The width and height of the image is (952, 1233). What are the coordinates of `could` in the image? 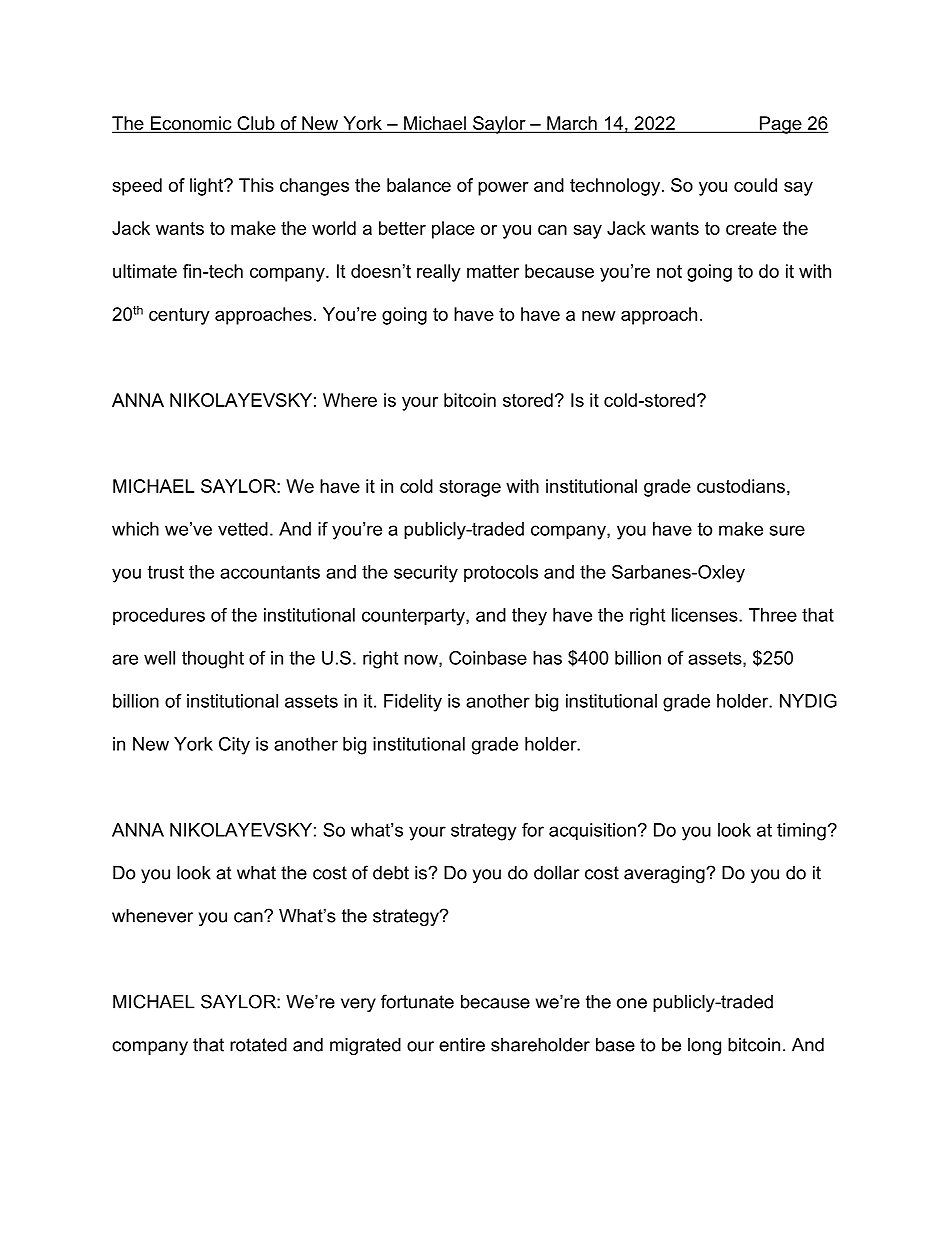 It's located at (755, 185).
